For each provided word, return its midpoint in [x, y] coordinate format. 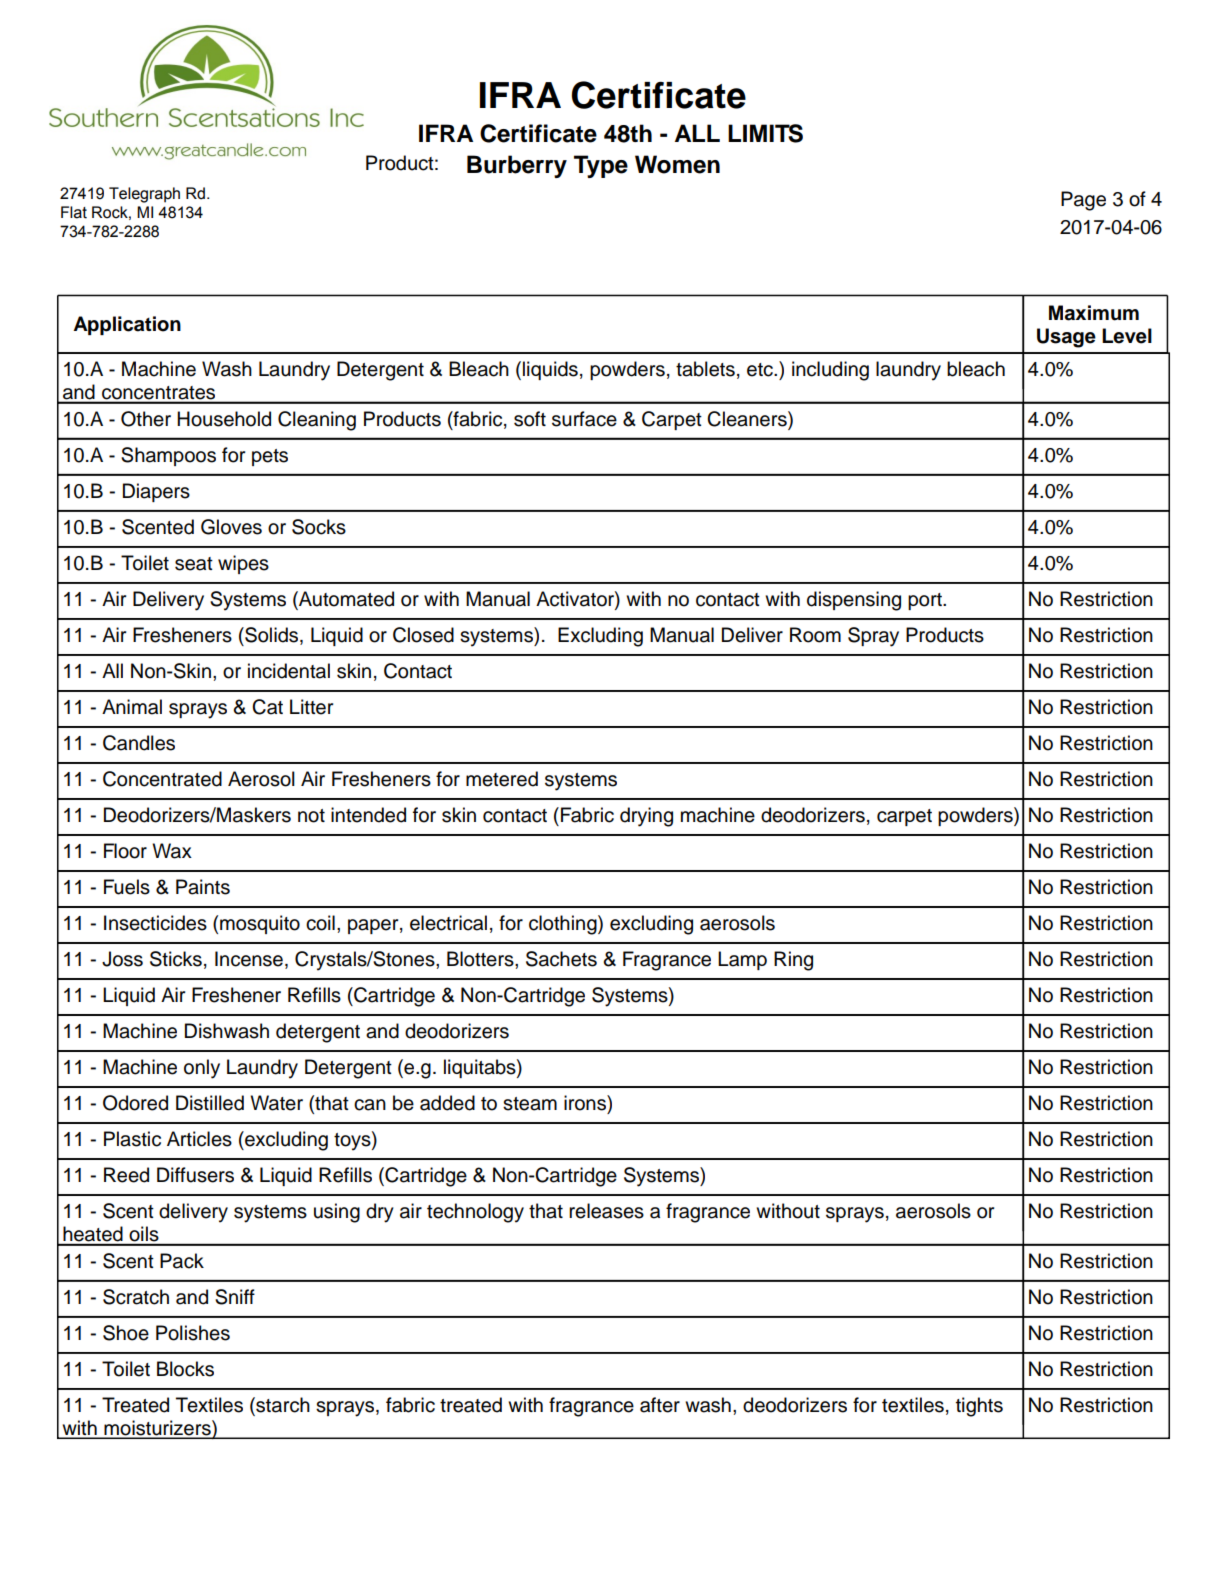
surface [584, 419]
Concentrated [162, 779]
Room [815, 635]
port [926, 601]
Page [1083, 201]
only [202, 1069]
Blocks [185, 1369]
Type [601, 166]
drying [646, 817]
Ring [793, 961]
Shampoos [168, 456]
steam [530, 1104]
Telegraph [144, 195]
